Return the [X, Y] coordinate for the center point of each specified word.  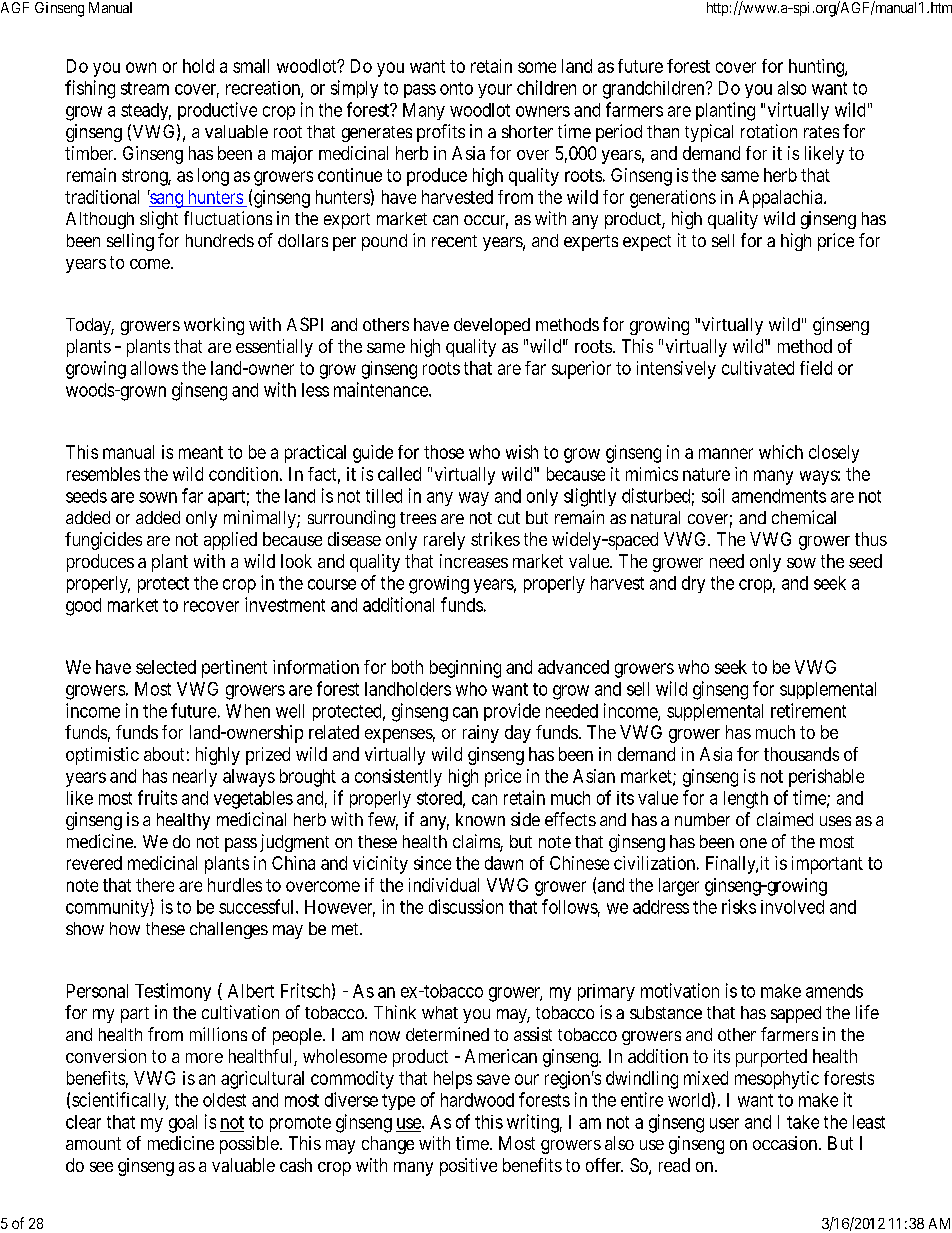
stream [145, 88]
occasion [786, 1143]
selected [166, 667]
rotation [769, 131]
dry [693, 584]
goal [183, 1124]
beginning [465, 669]
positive [468, 1167]
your [495, 91]
